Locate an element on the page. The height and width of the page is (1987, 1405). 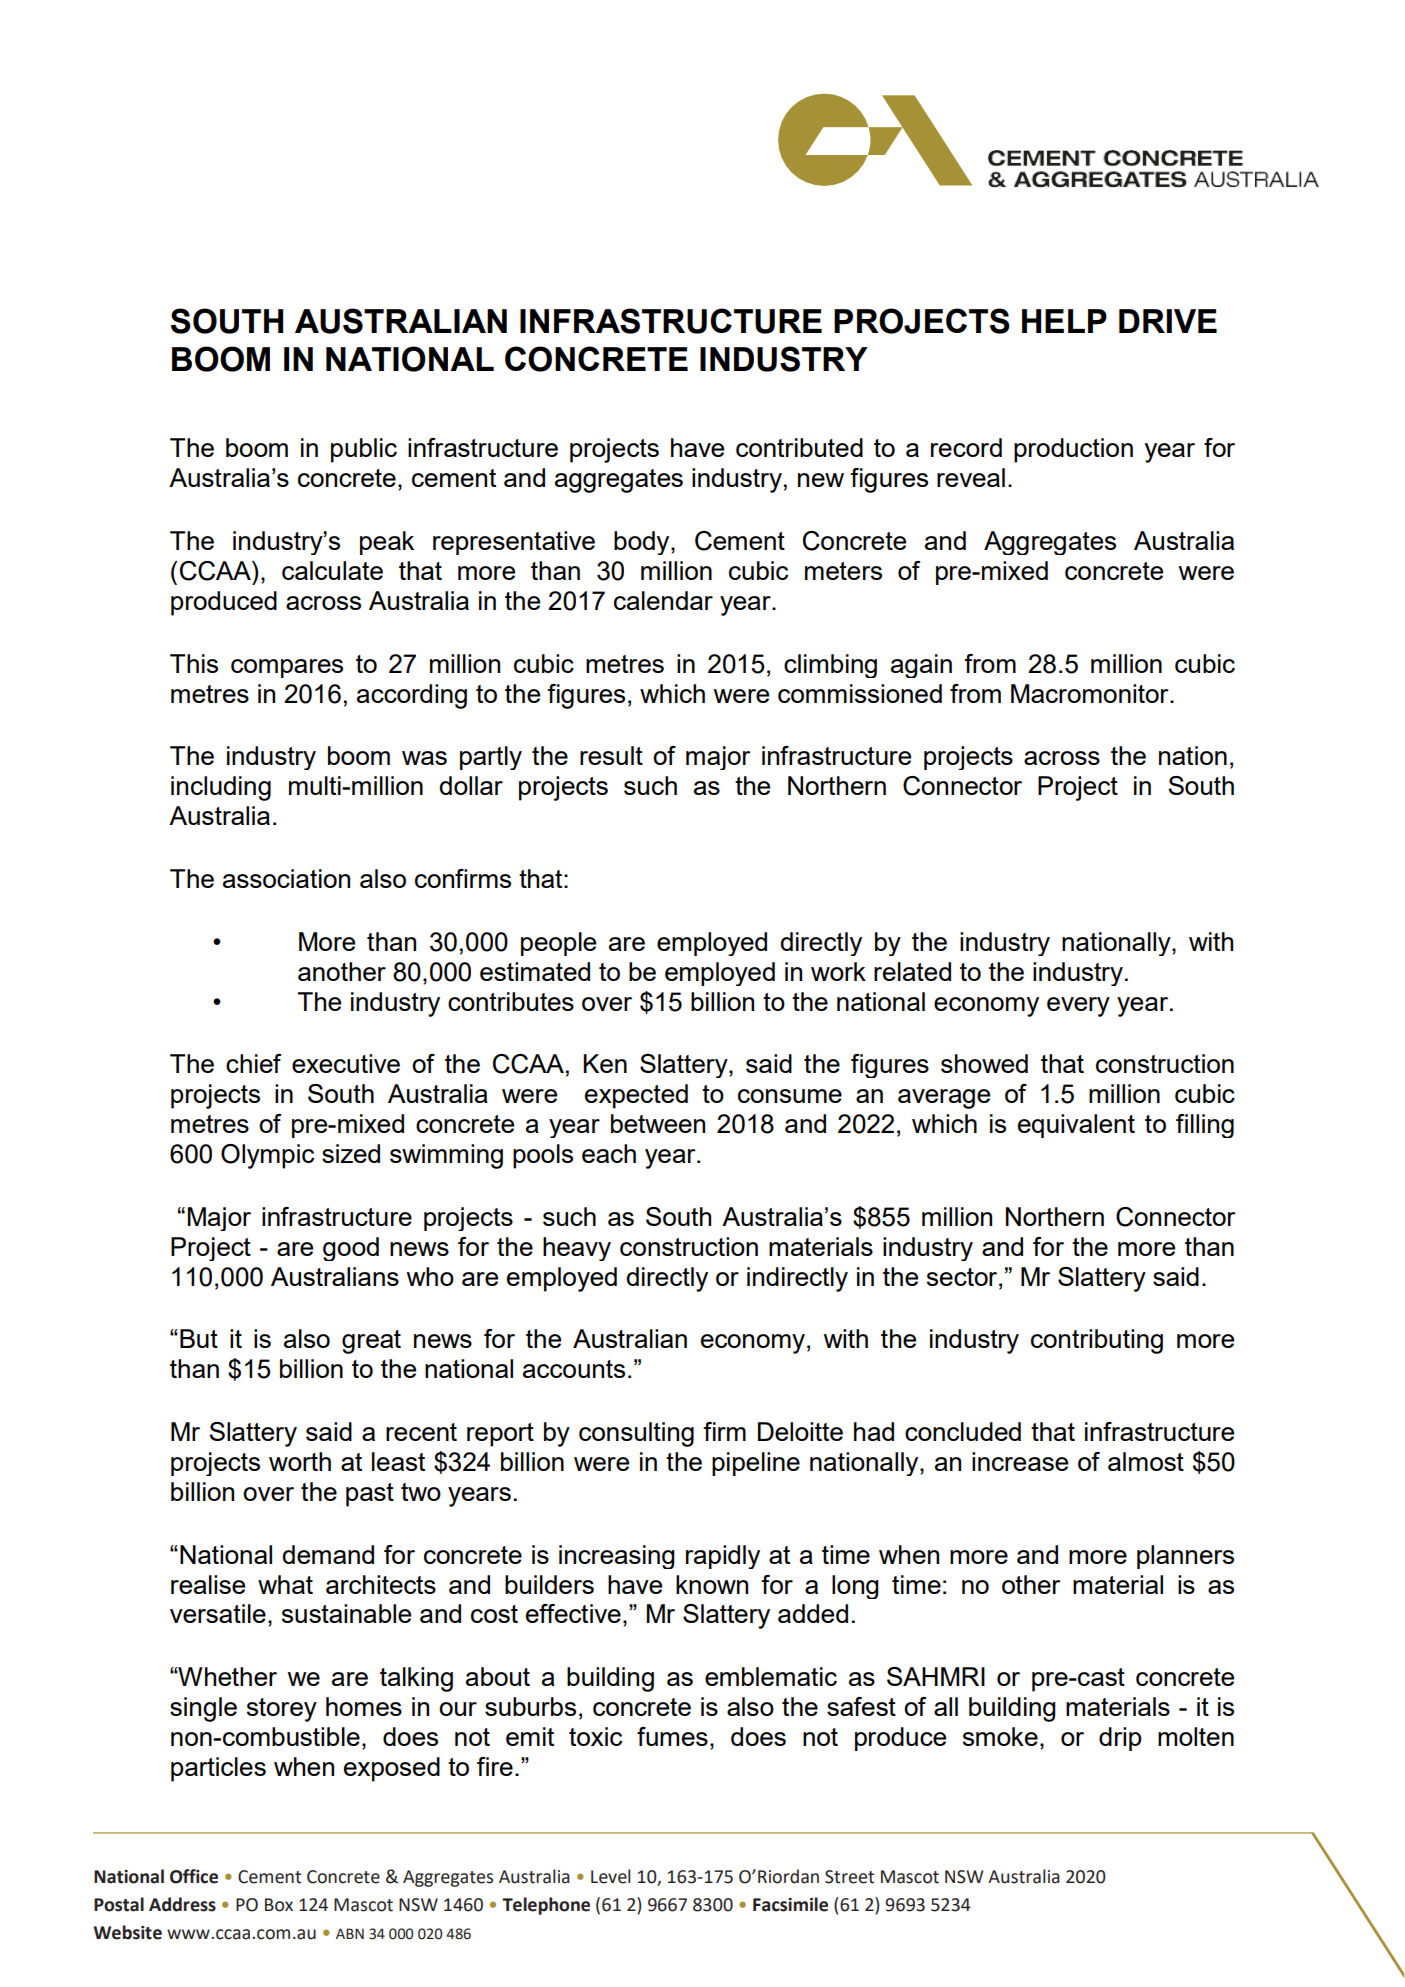
Olympic is located at coordinates (267, 1156).
